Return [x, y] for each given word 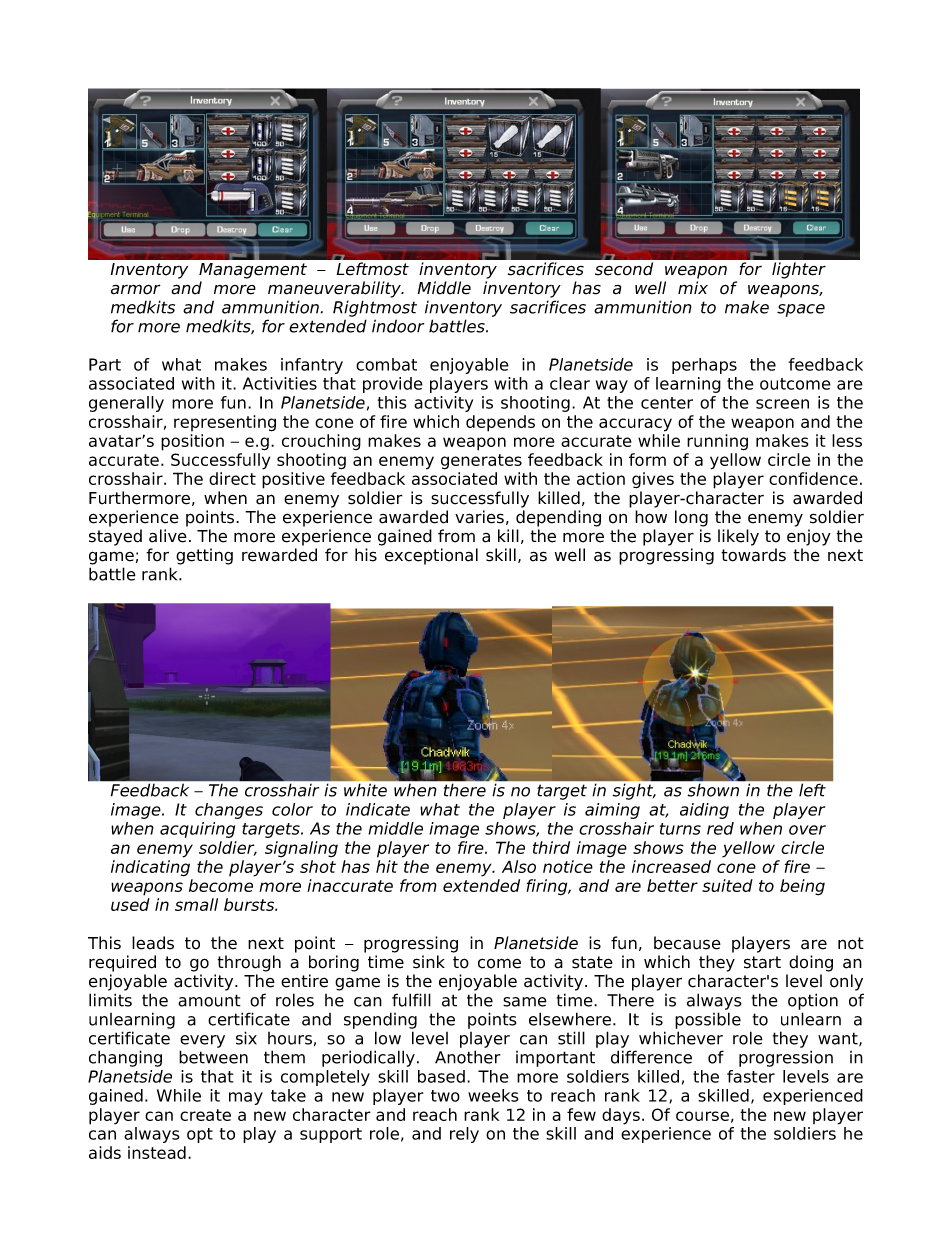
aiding [704, 811]
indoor [398, 326]
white [365, 790]
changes [229, 811]
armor [136, 289]
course [702, 1116]
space [801, 310]
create [205, 1115]
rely [464, 1135]
